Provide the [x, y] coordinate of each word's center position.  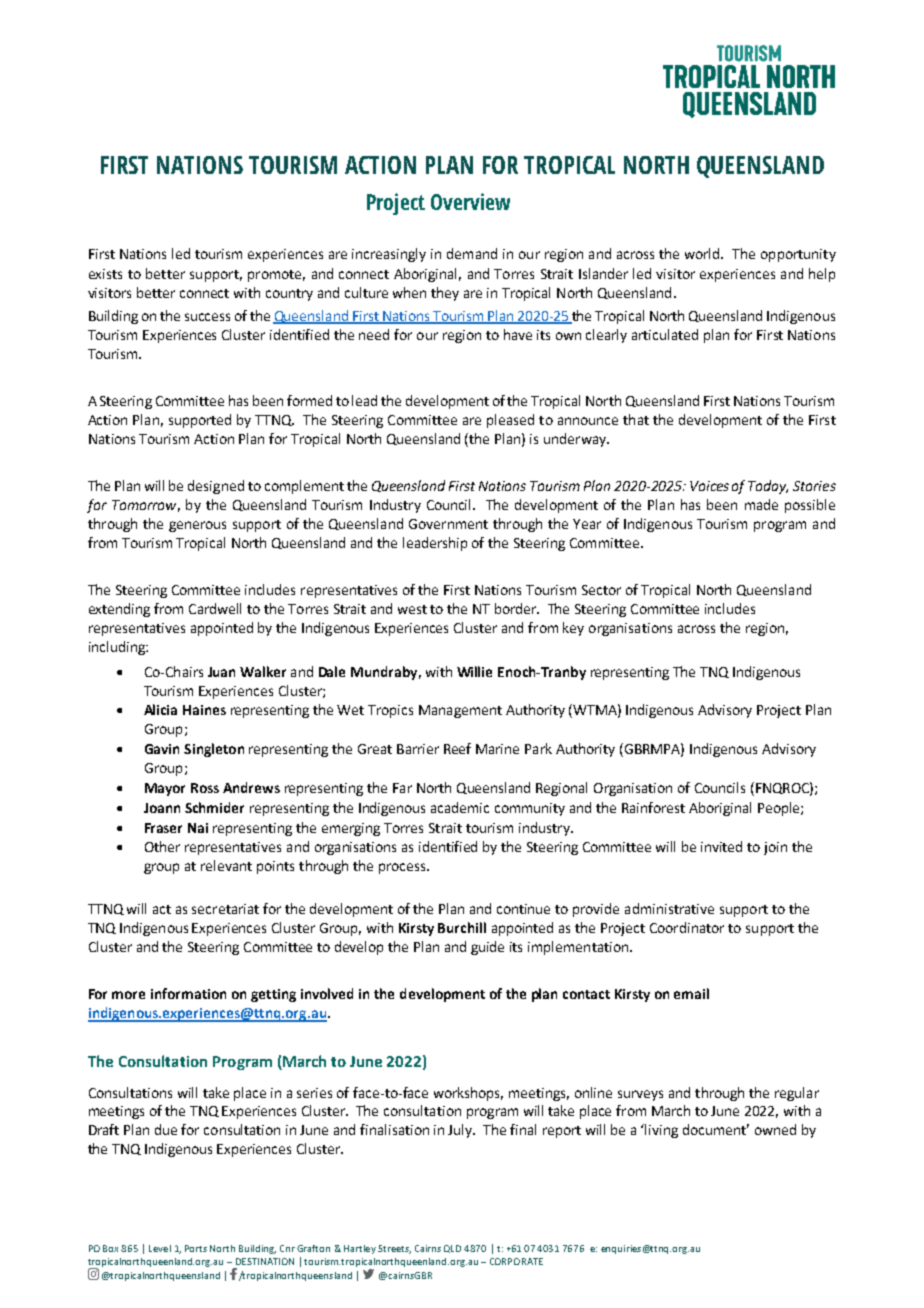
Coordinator [687, 927]
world [703, 253]
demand [472, 253]
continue [523, 909]
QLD [452, 1249]
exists [105, 274]
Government [448, 524]
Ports [196, 1248]
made [761, 504]
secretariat [225, 909]
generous [197, 526]
